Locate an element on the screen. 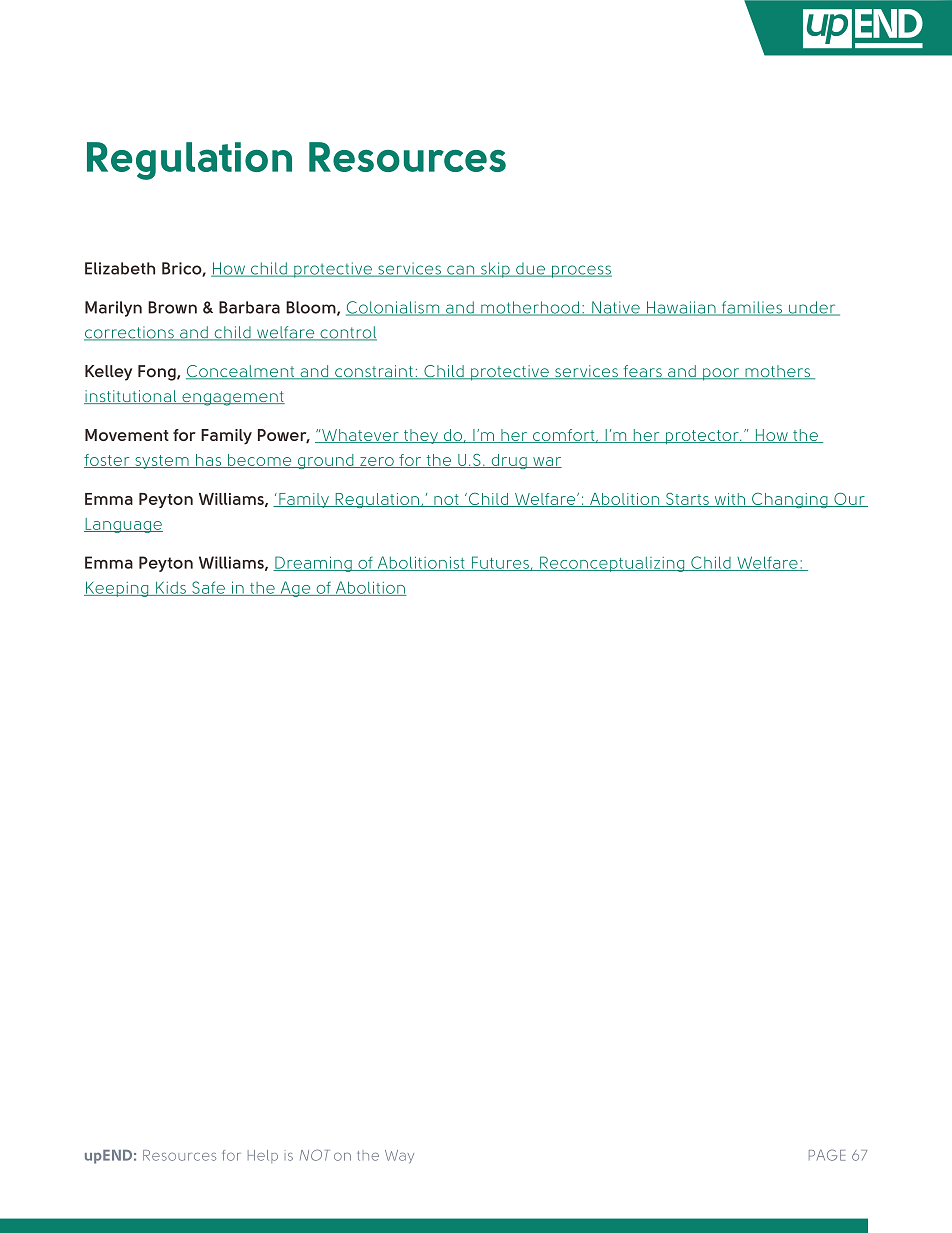 The height and width of the screenshot is (1233, 952). Kids is located at coordinates (171, 588).
